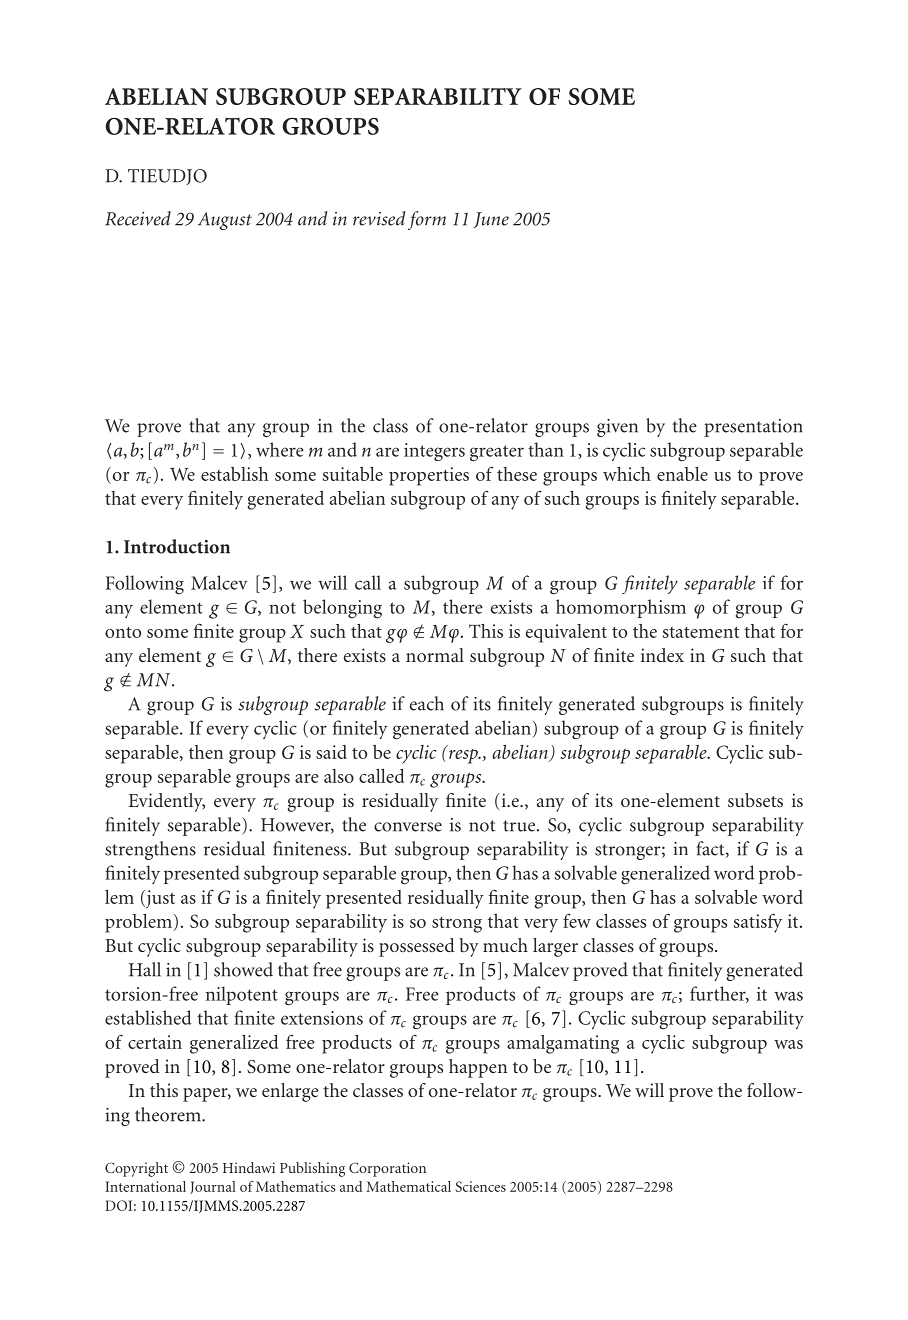  What do you see at coordinates (225, 221) in the document?
I see `August` at bounding box center [225, 221].
